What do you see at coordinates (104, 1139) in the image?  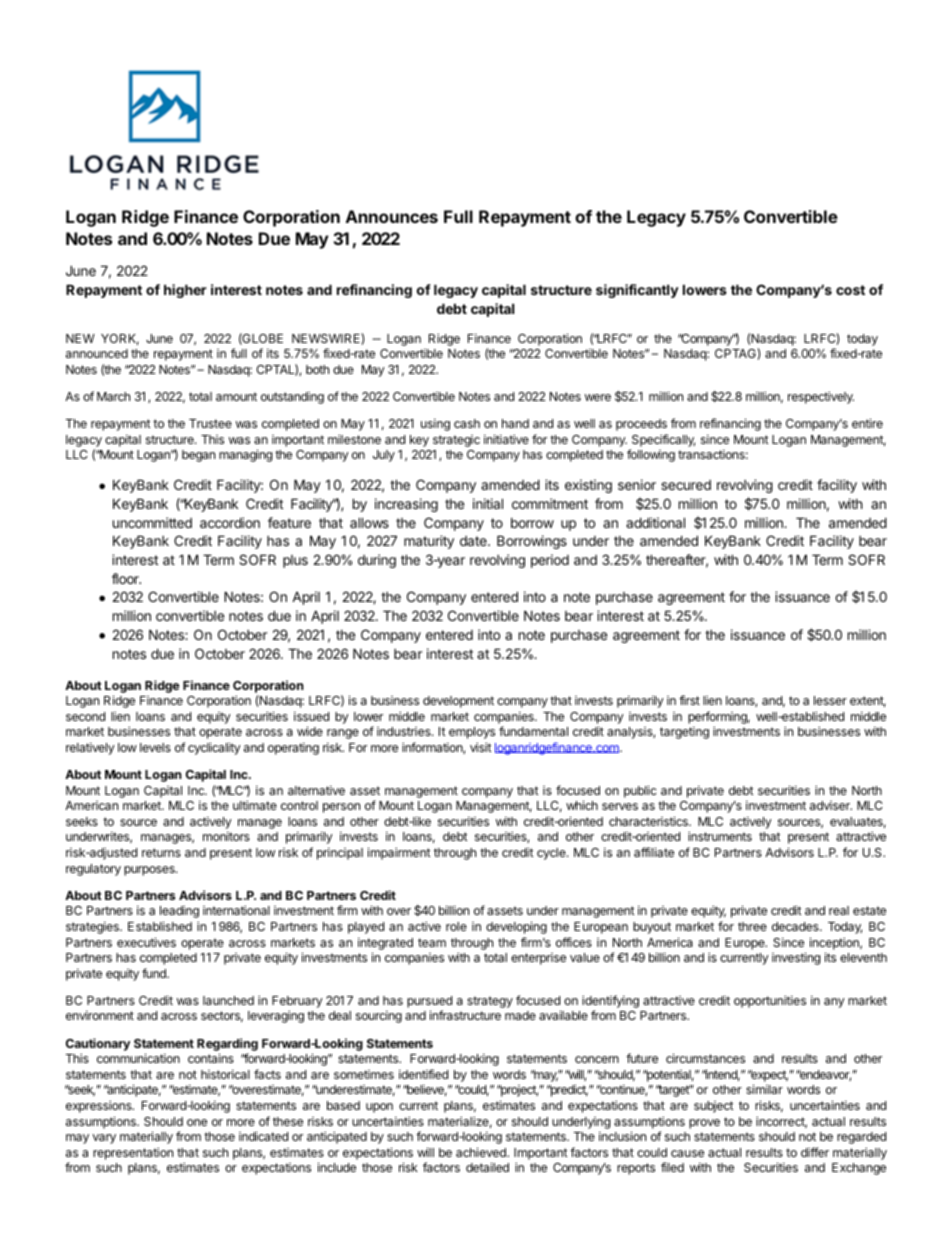 I see `vary` at bounding box center [104, 1139].
